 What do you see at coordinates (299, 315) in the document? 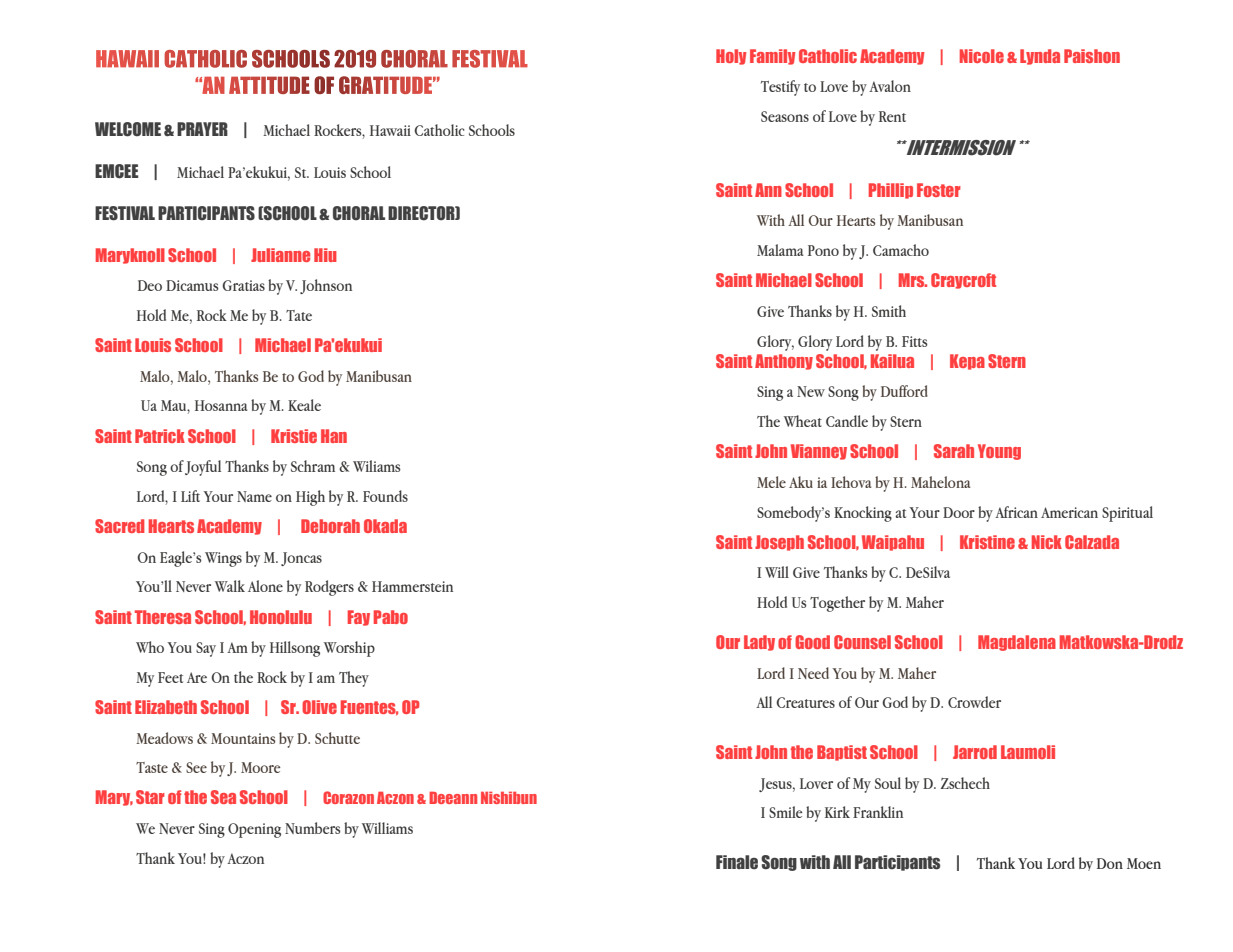
I see `Tate` at bounding box center [299, 315].
